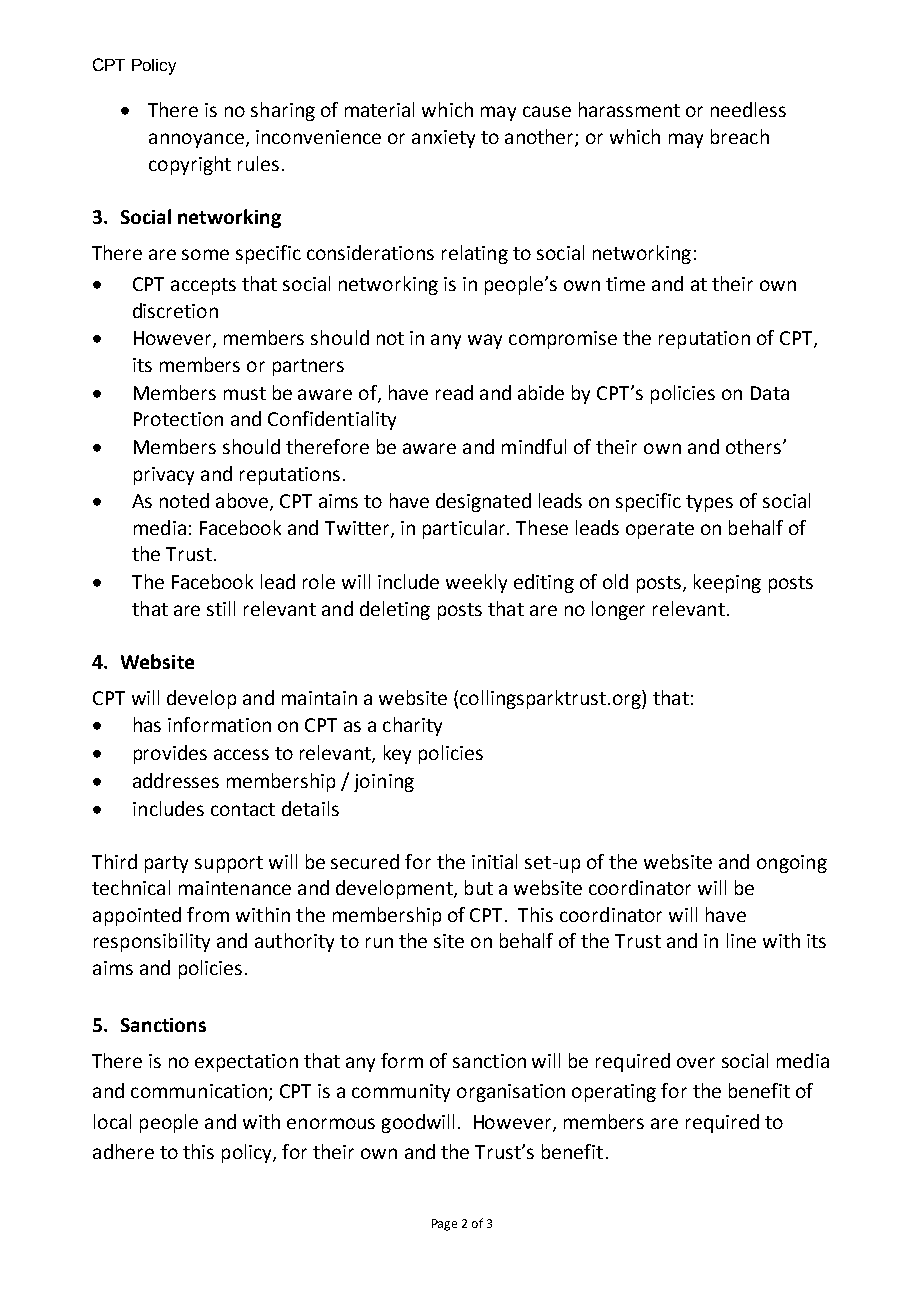 The image size is (924, 1308). Describe the element at coordinates (184, 500) in the image. I see `noted` at that location.
